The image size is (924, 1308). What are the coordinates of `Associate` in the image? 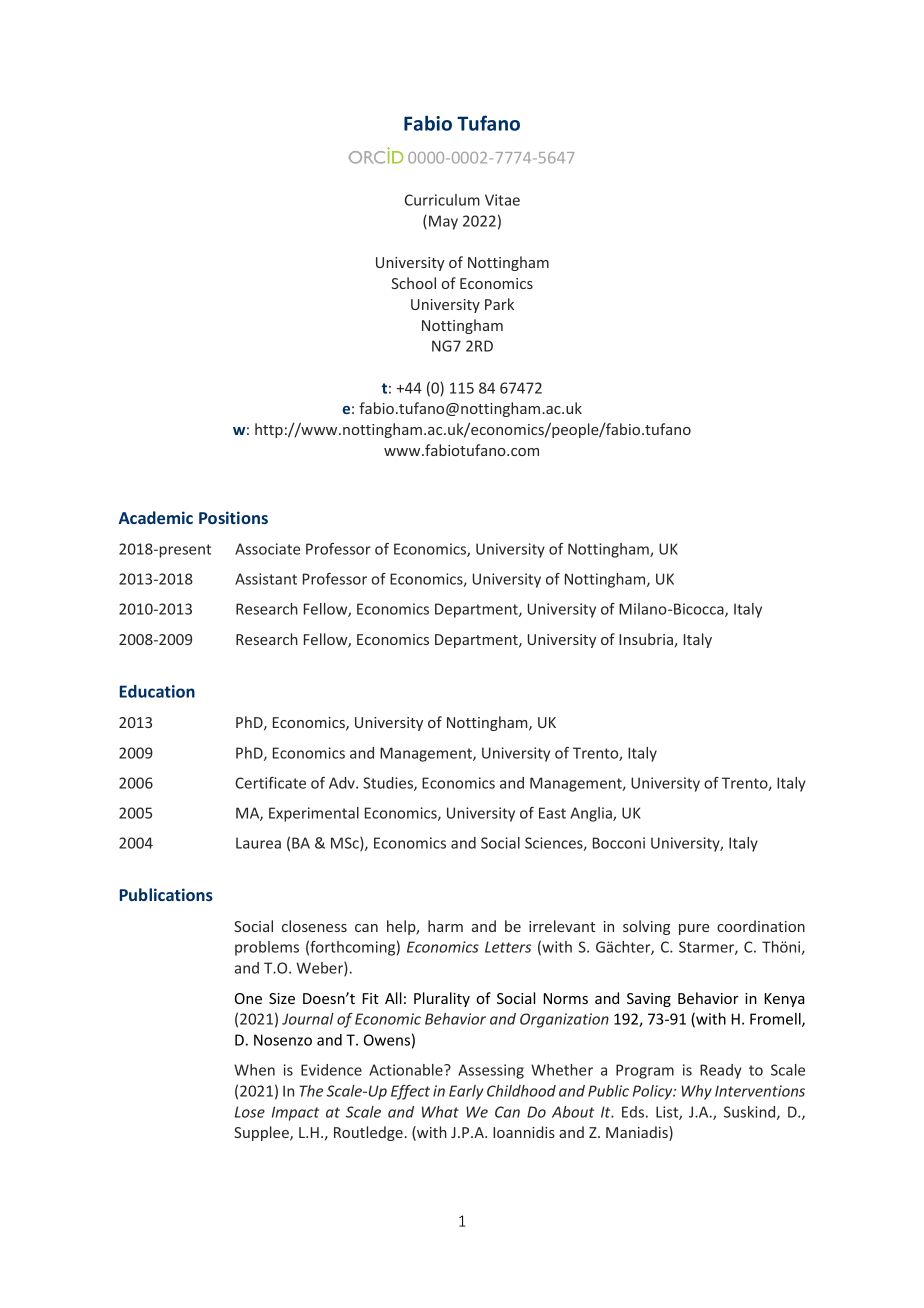 It's located at (267, 549).
